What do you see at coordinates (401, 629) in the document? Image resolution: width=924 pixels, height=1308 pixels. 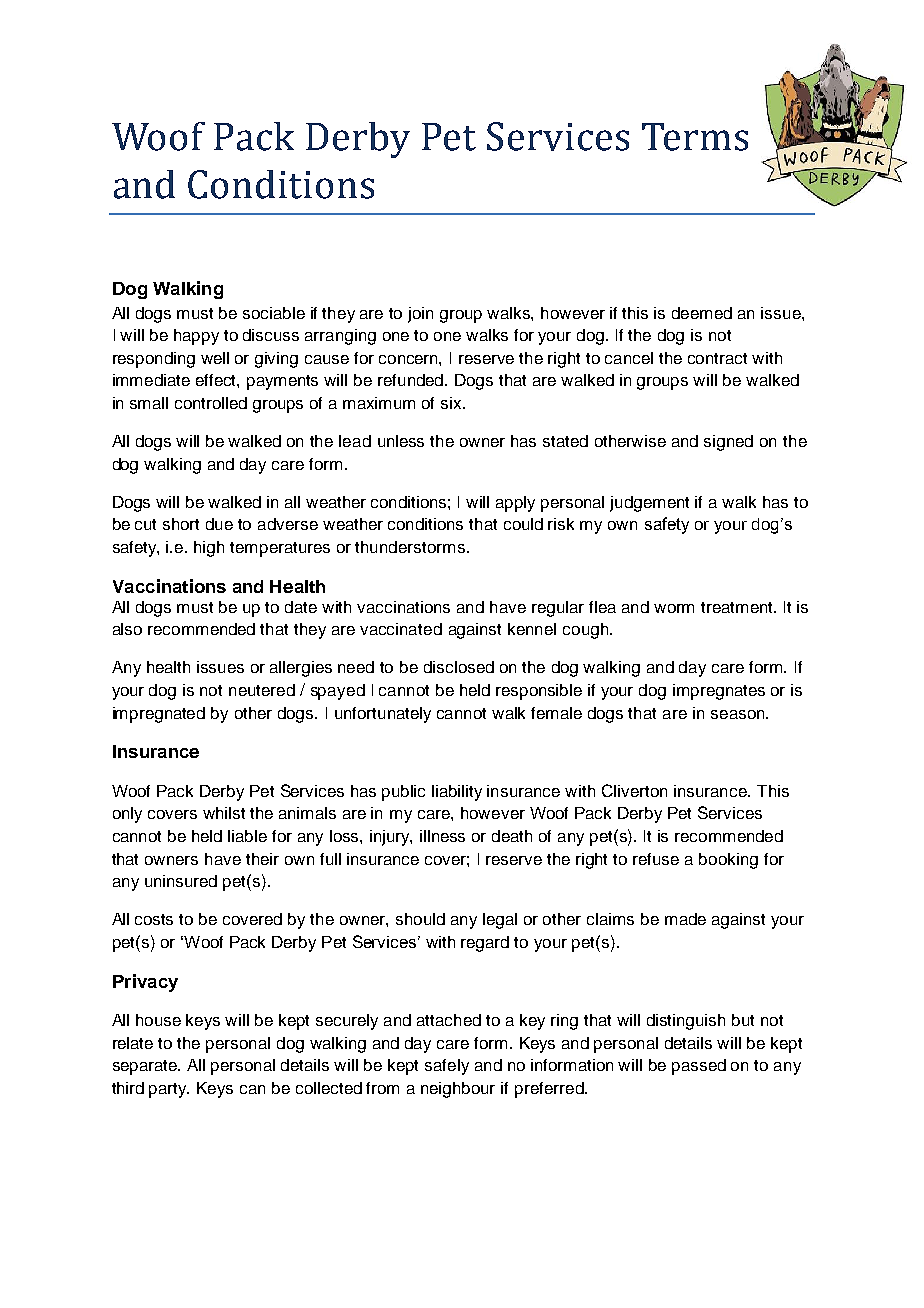 I see `vaccinated` at bounding box center [401, 629].
